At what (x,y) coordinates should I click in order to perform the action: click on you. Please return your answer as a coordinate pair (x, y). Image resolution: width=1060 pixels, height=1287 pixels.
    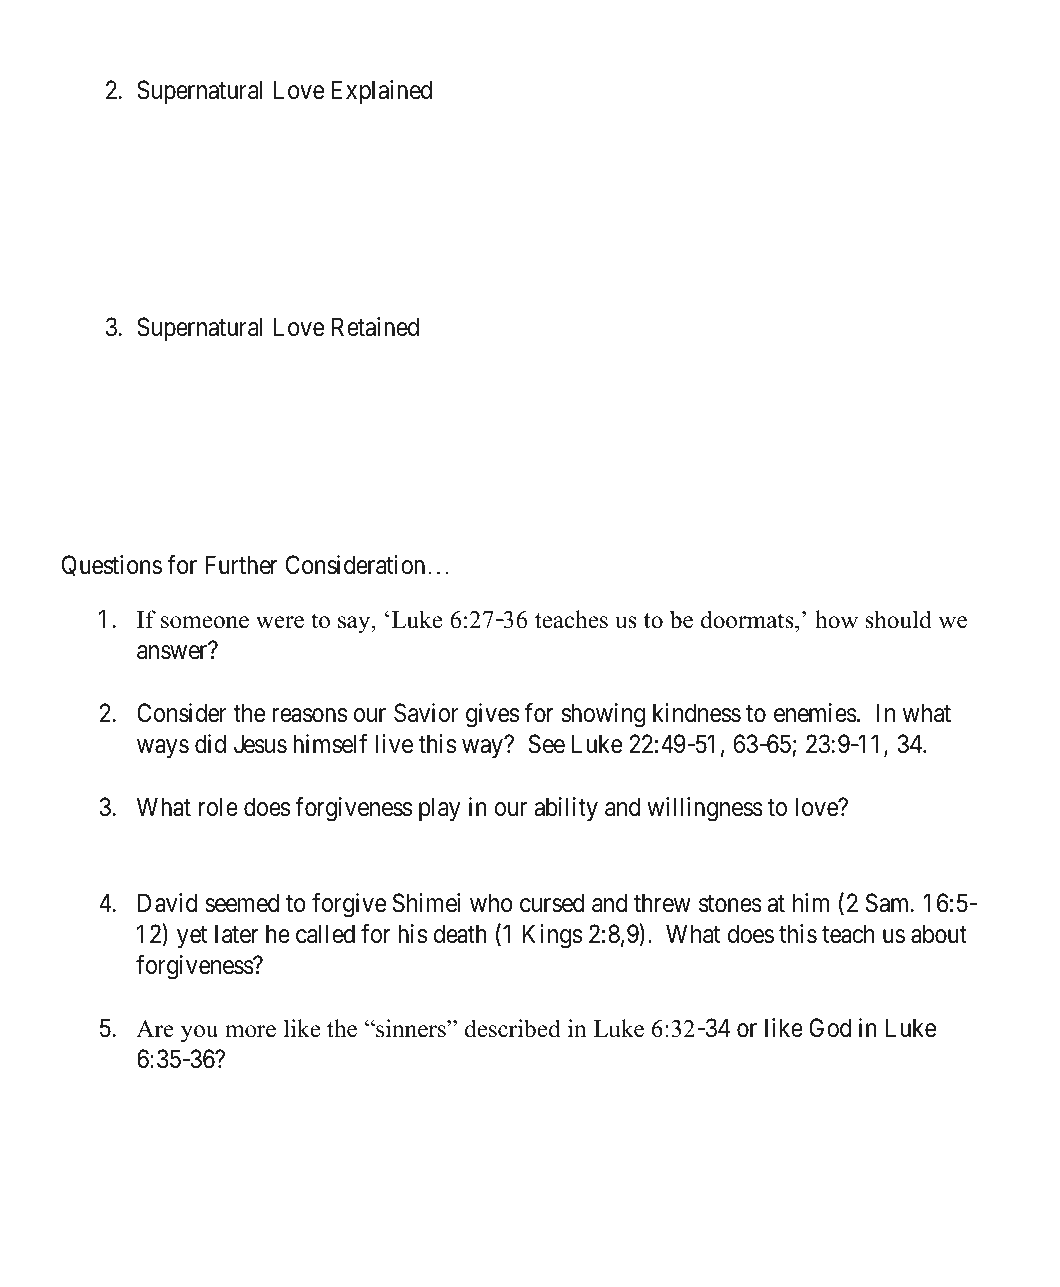
    Looking at the image, I should click on (199, 1034).
